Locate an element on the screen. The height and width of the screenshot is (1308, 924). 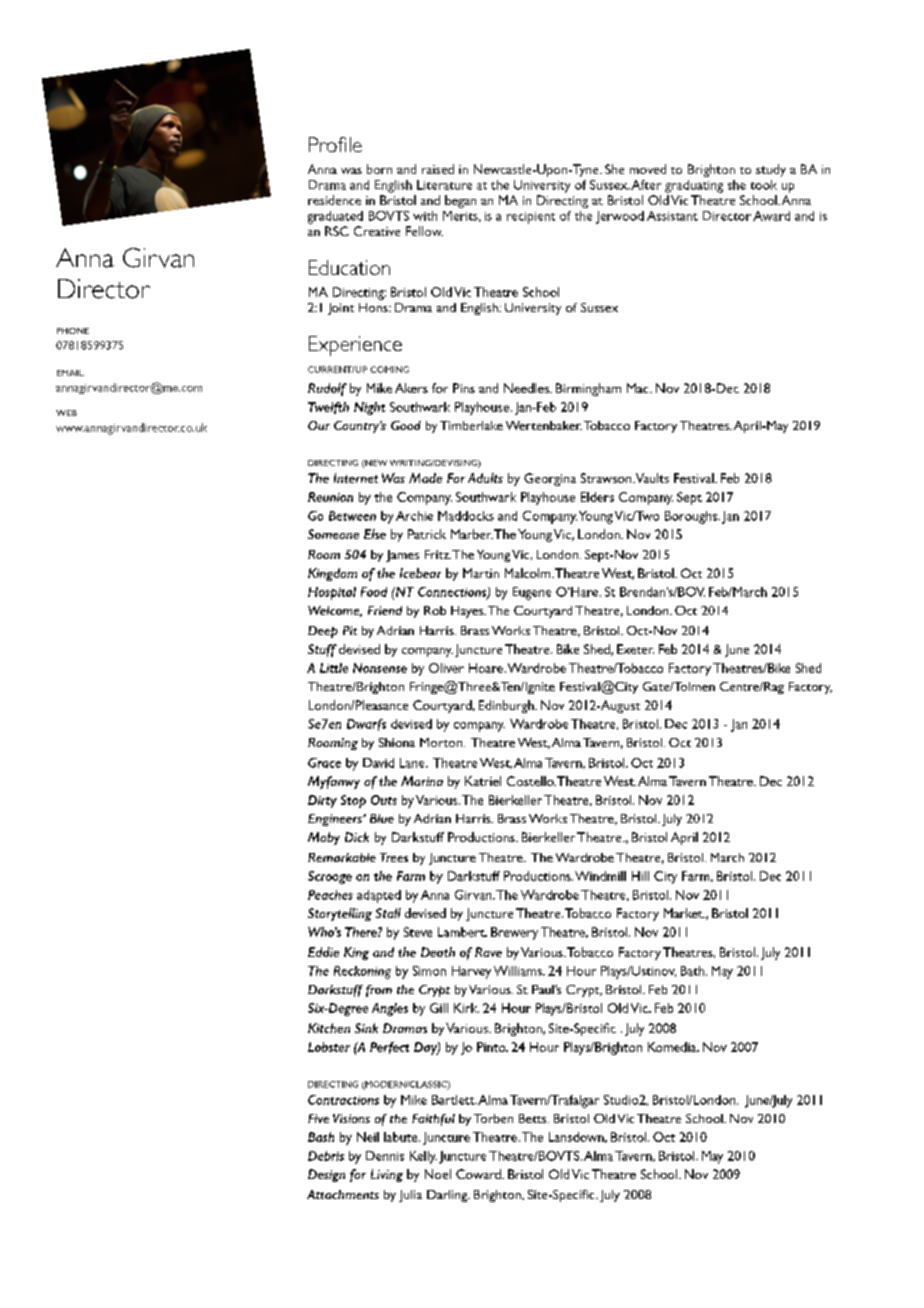
Market is located at coordinates (684, 913).
